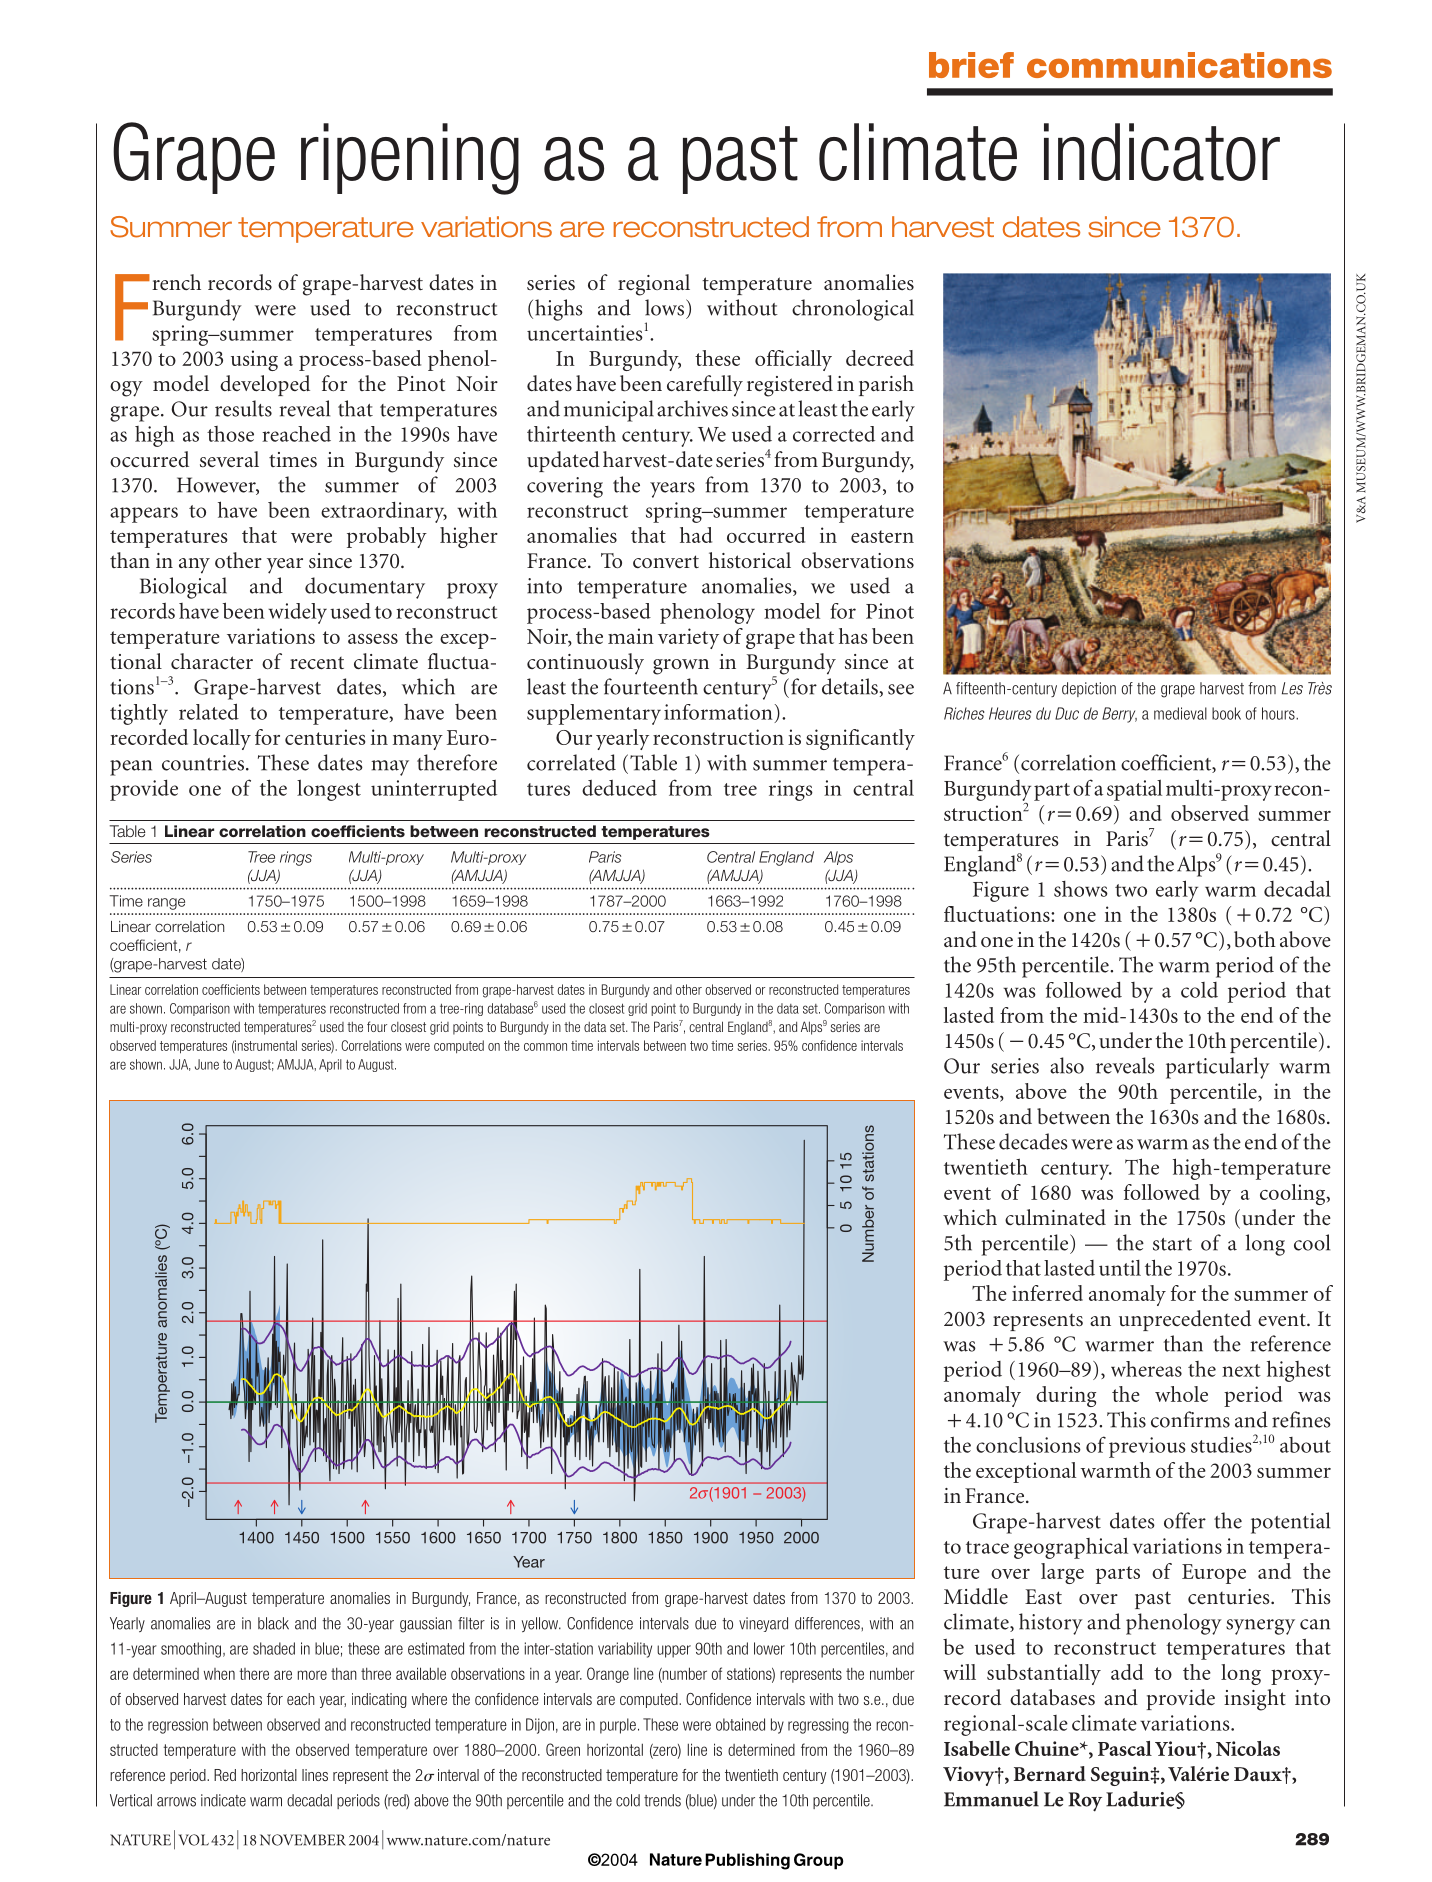  What do you see at coordinates (1028, 1445) in the screenshot?
I see `conclusions` at bounding box center [1028, 1445].
